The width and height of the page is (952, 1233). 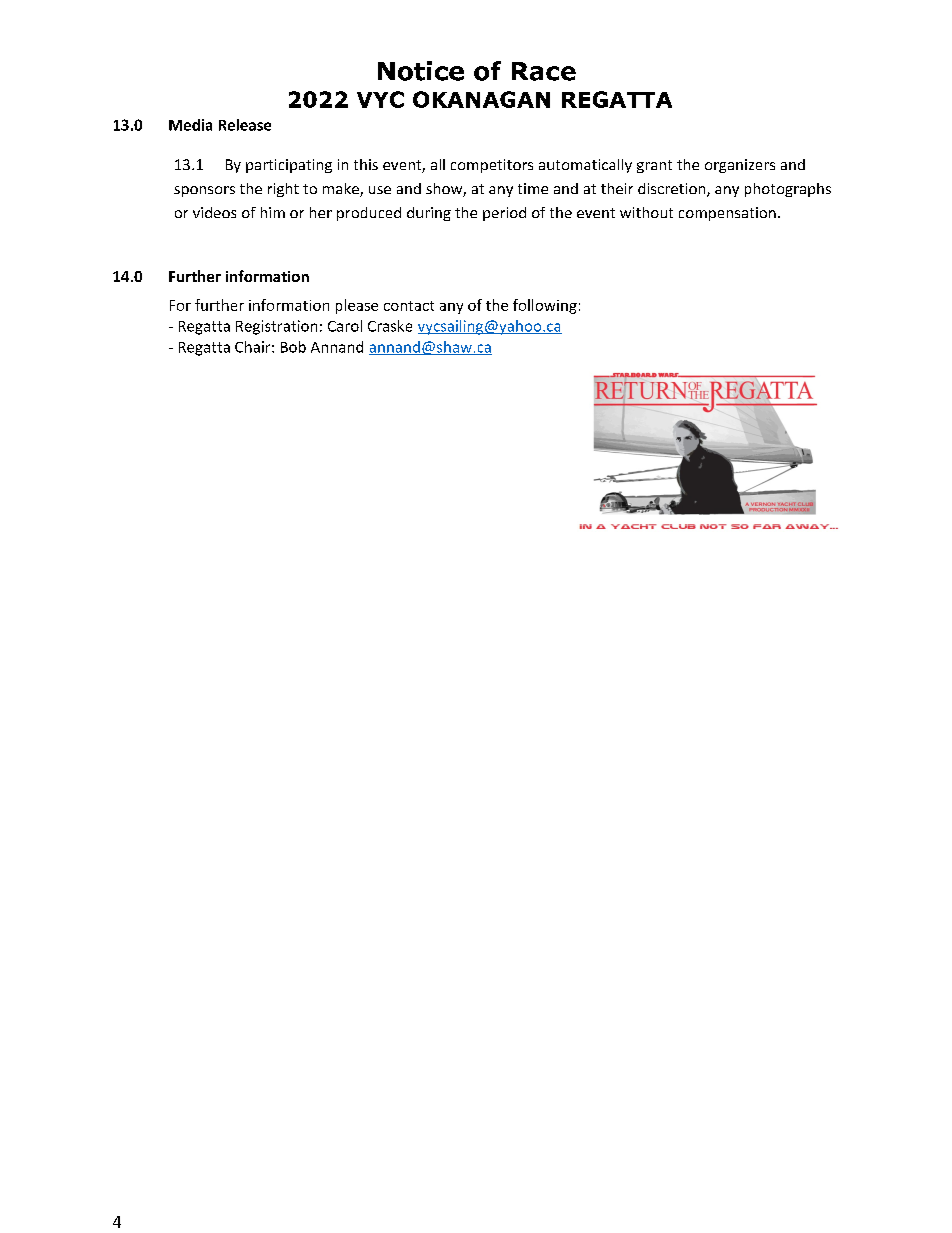 What do you see at coordinates (654, 166) in the page?
I see `grant` at bounding box center [654, 166].
